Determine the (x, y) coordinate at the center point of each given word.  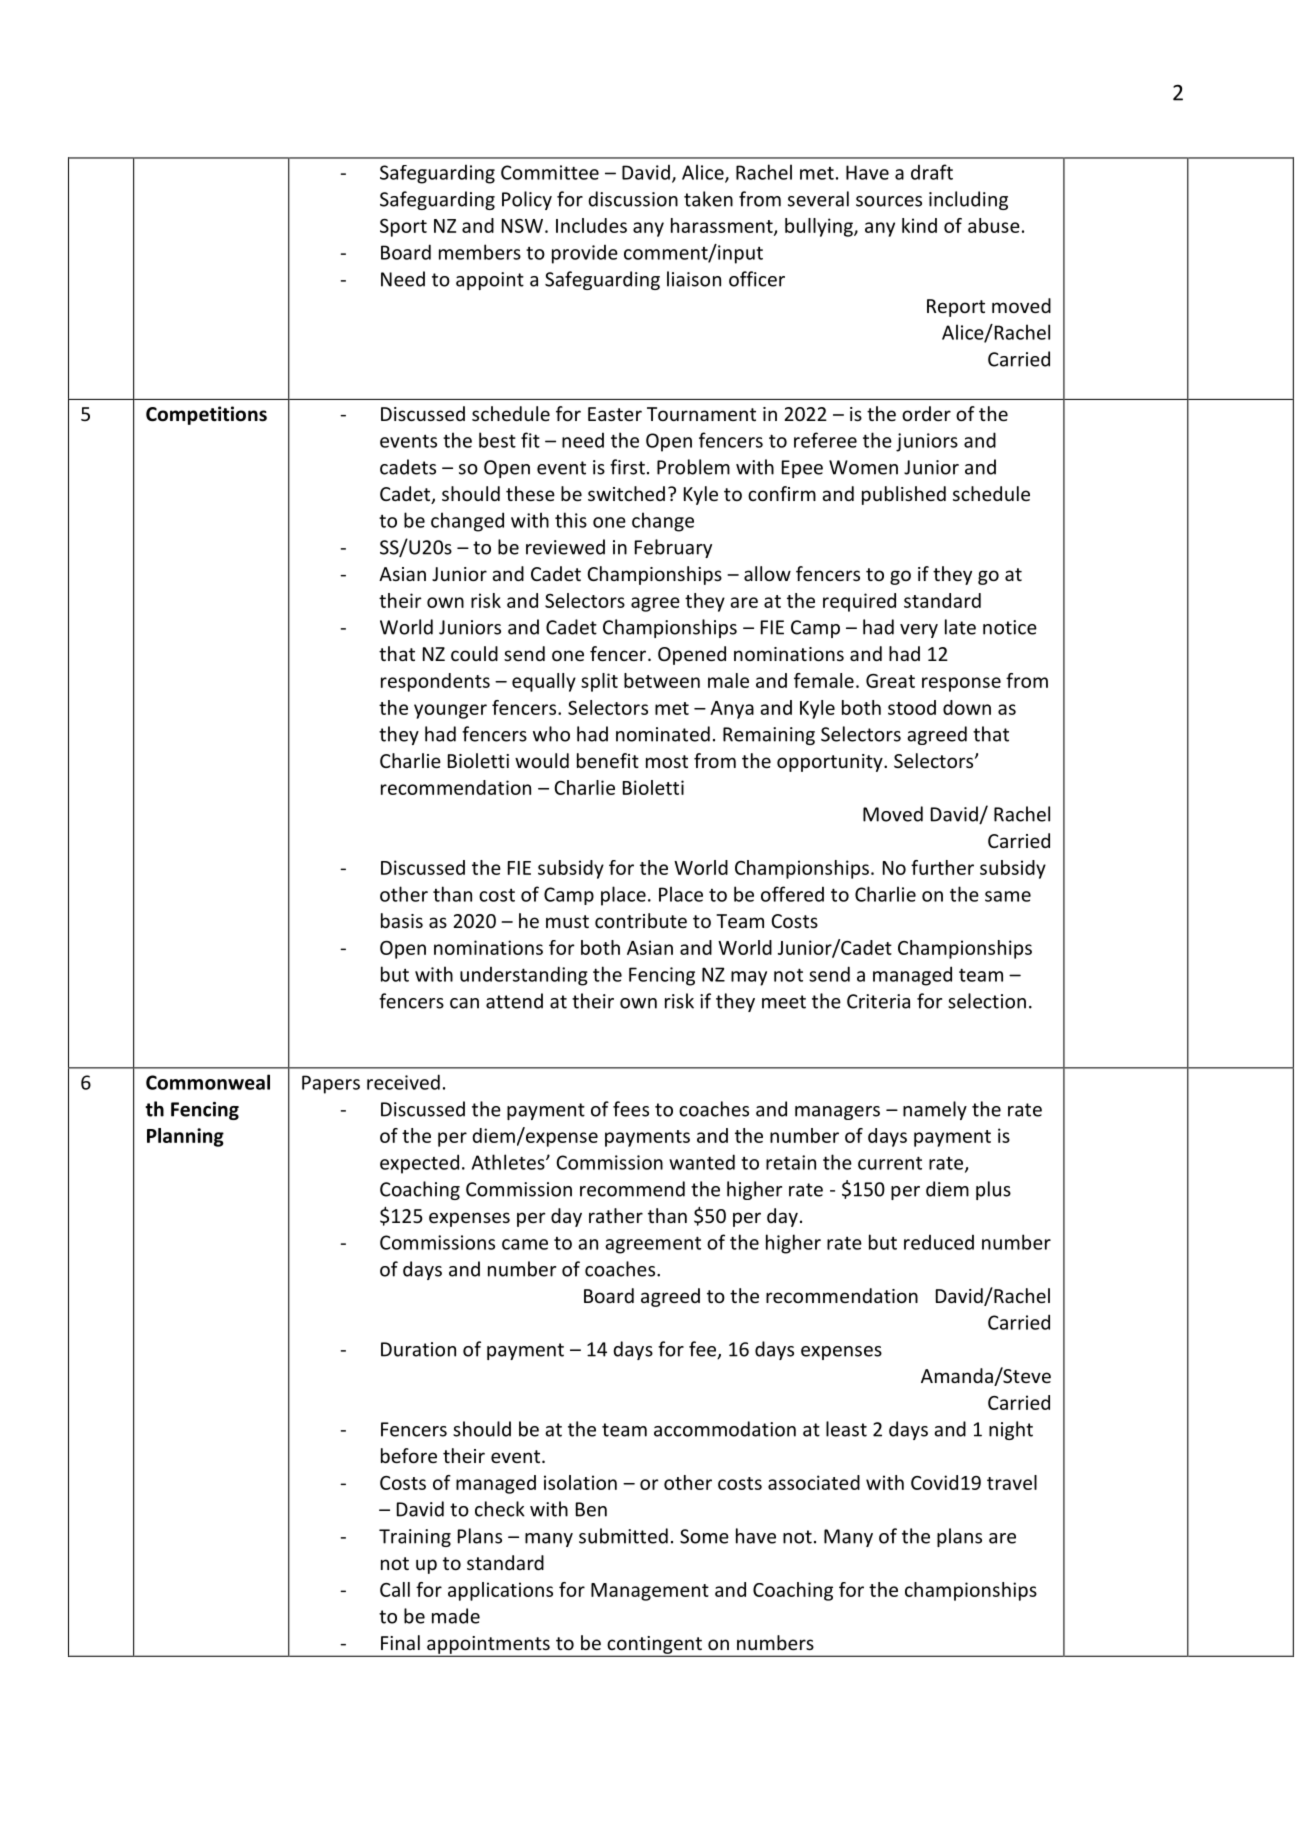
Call (395, 1589)
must (567, 921)
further (942, 867)
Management (650, 1592)
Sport (403, 228)
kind (919, 225)
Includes (591, 225)
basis (402, 920)
